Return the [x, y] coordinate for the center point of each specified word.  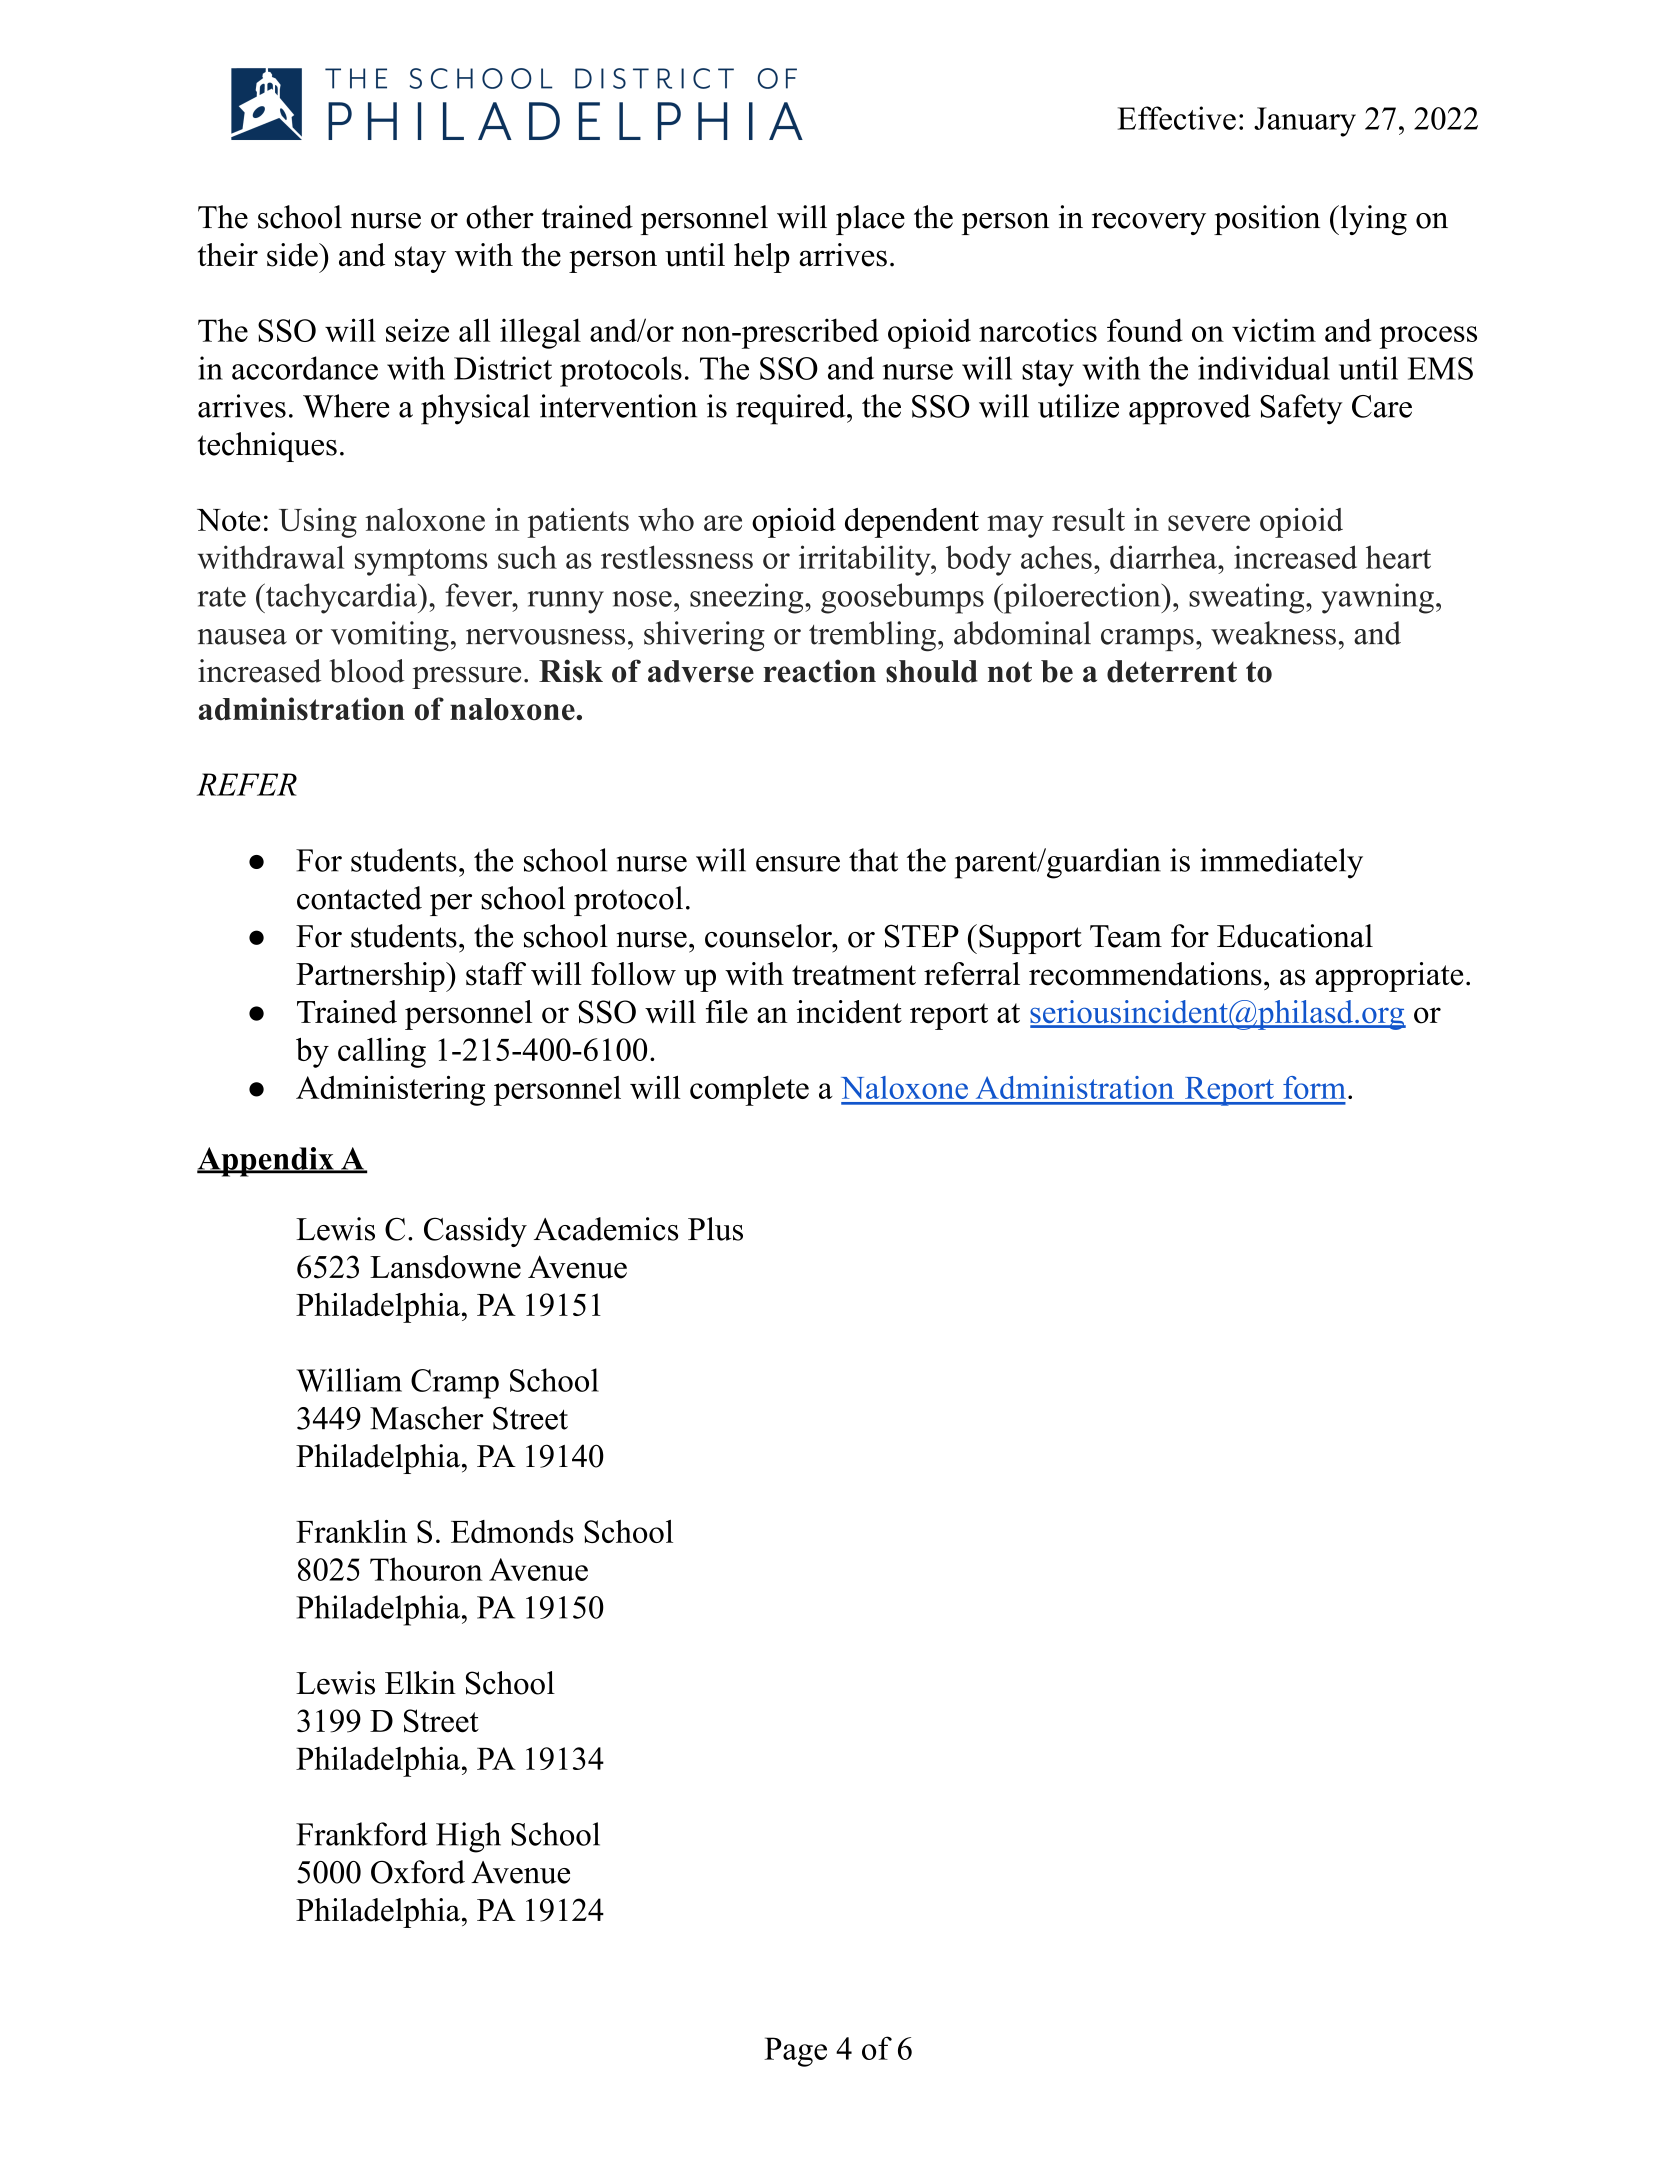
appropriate [1389, 977]
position [1267, 220]
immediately [1281, 863]
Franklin [351, 1531]
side [293, 255]
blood [367, 671]
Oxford [418, 1872]
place [870, 220]
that [873, 860]
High [468, 1837]
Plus [715, 1229]
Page [795, 2052]
